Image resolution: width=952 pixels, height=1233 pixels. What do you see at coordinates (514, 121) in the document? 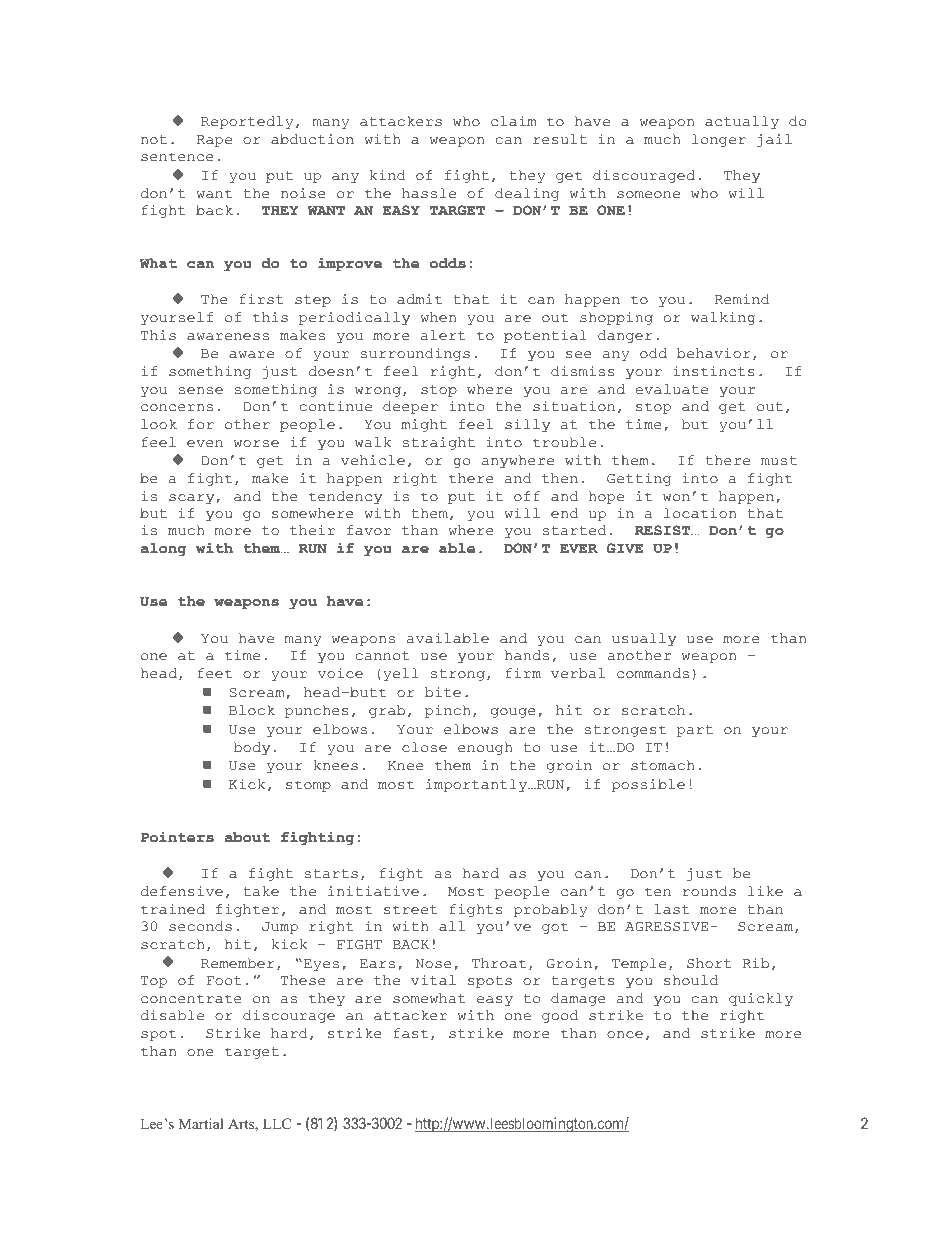
I see `claim` at bounding box center [514, 121].
